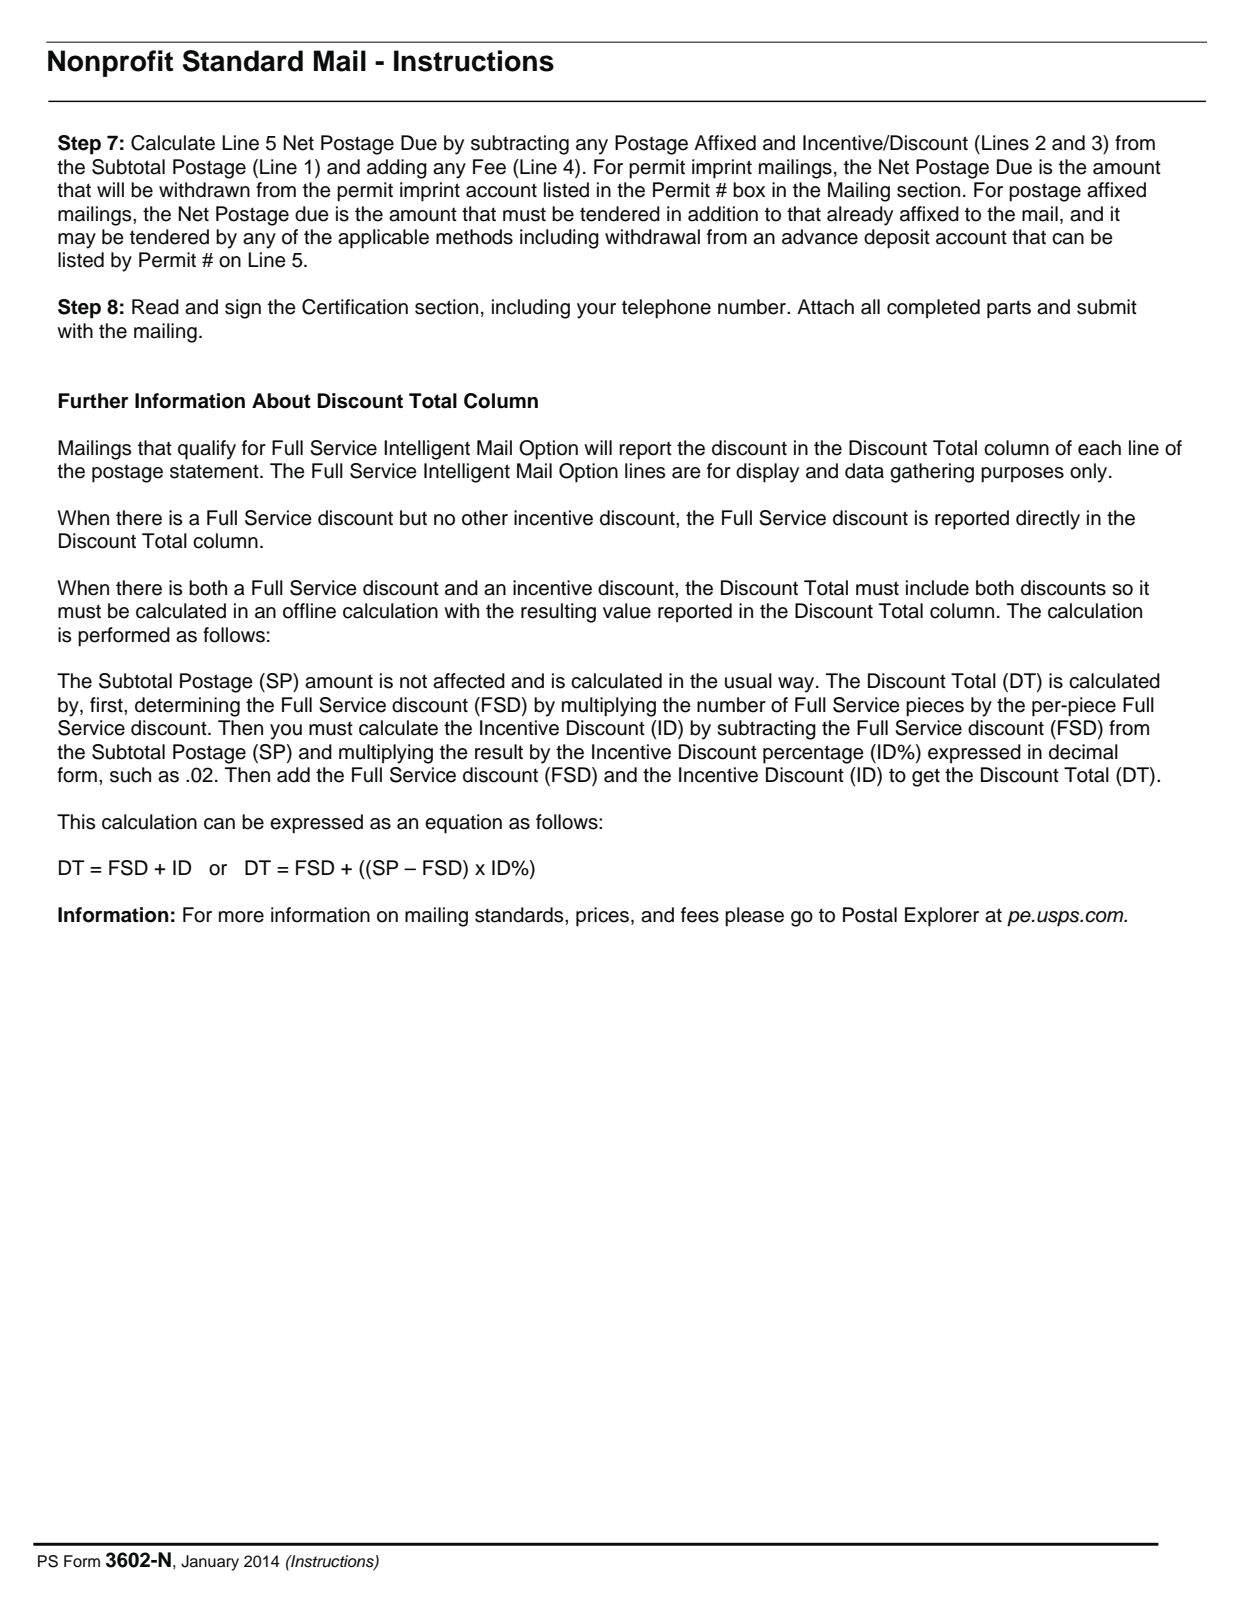  I want to click on January, so click(210, 1563).
